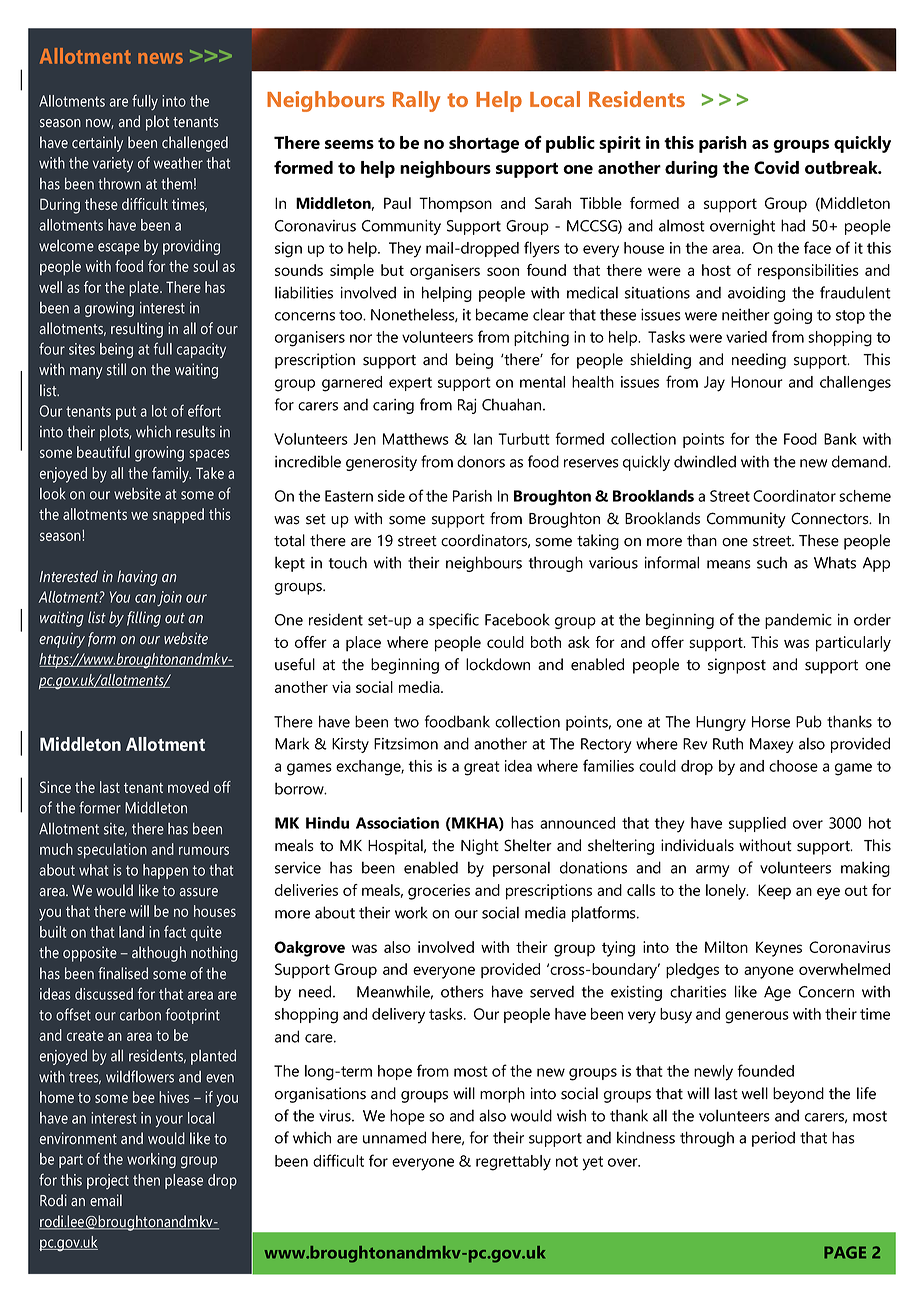 This screenshot has height=1308, width=924. I want to click on then, so click(146, 1180).
